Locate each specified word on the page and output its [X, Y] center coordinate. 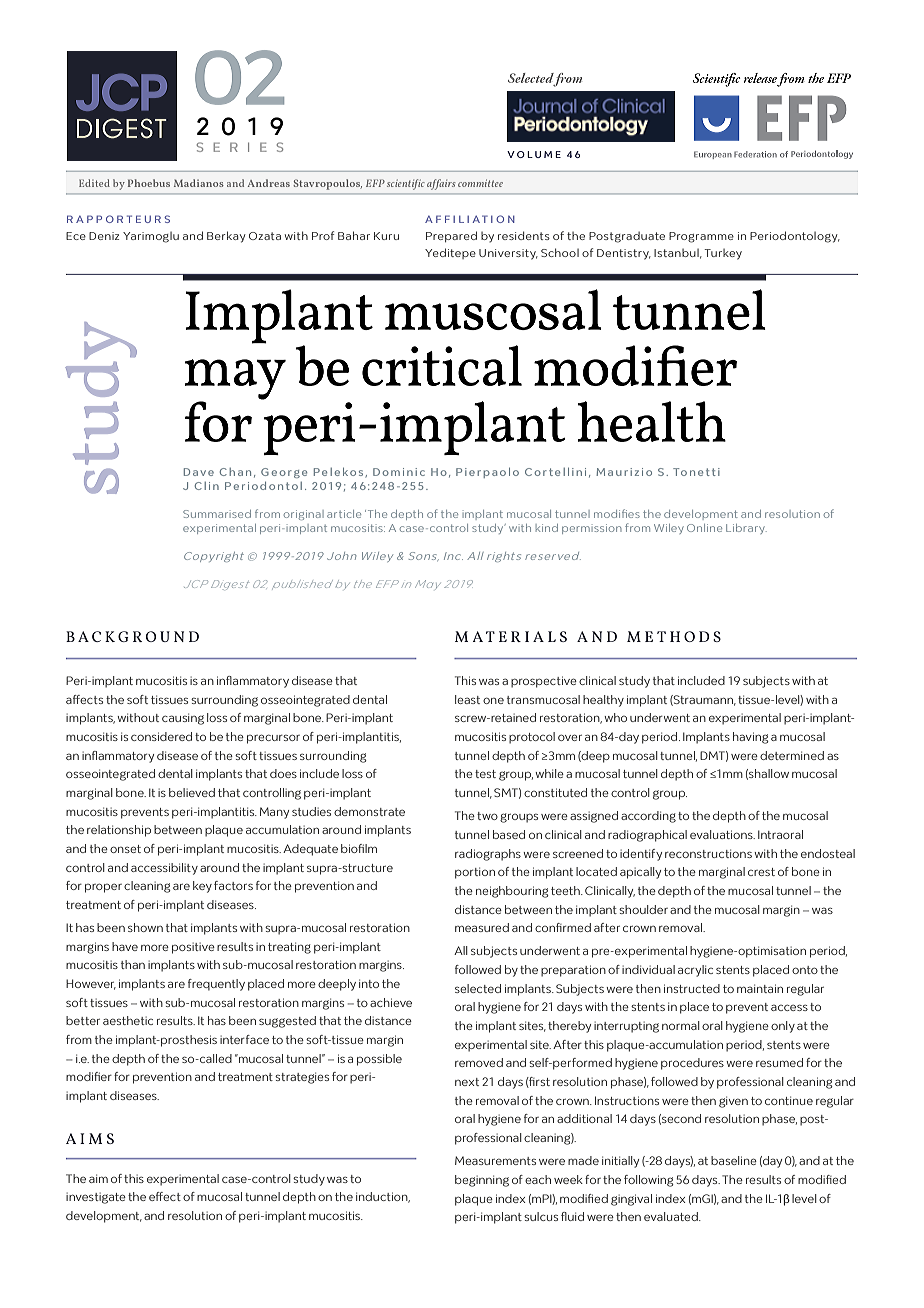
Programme [701, 237]
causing [183, 719]
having [750, 738]
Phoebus [149, 183]
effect [165, 1196]
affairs [441, 184]
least [467, 699]
